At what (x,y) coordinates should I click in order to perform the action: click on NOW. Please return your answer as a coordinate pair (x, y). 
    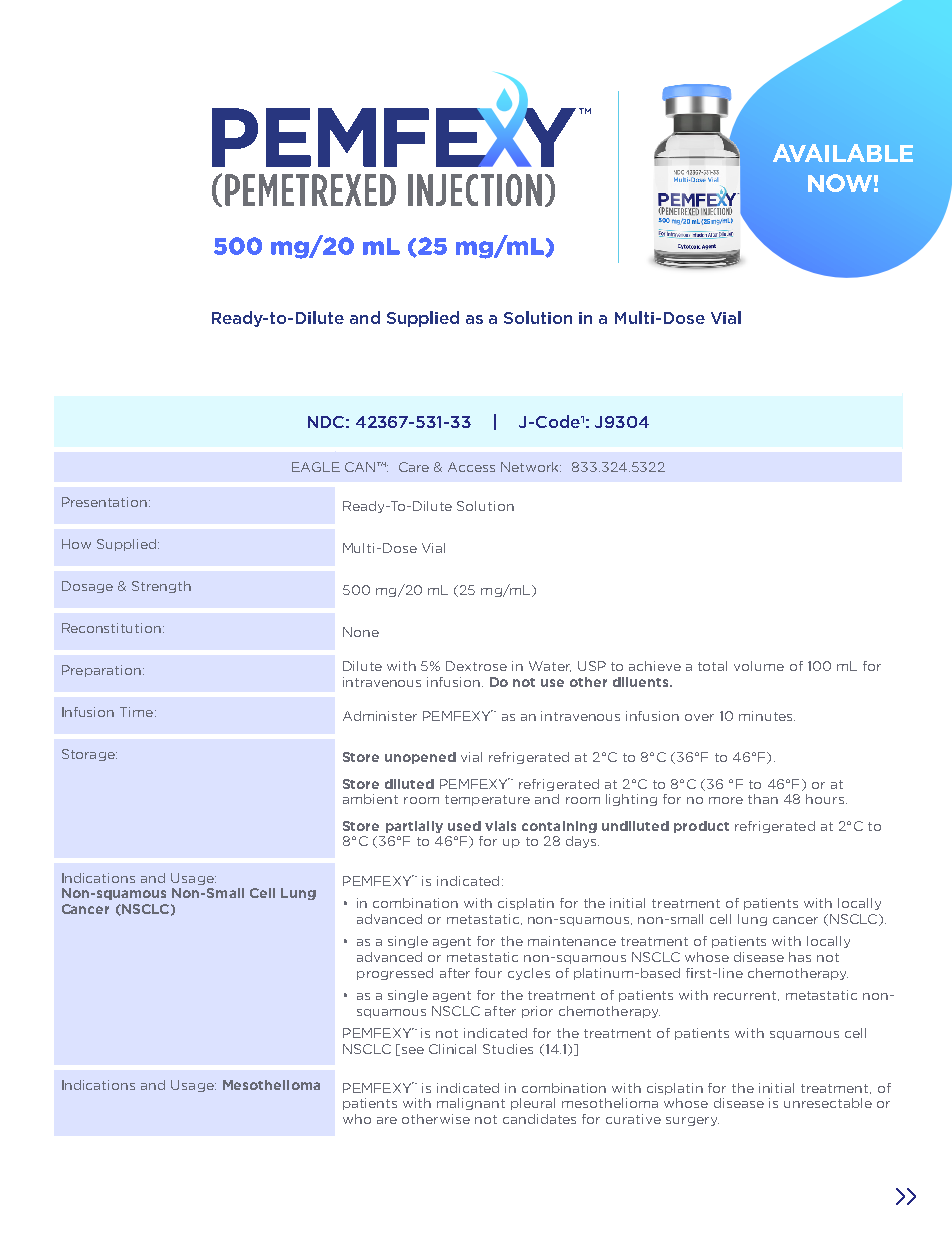
    Looking at the image, I should click on (840, 183).
